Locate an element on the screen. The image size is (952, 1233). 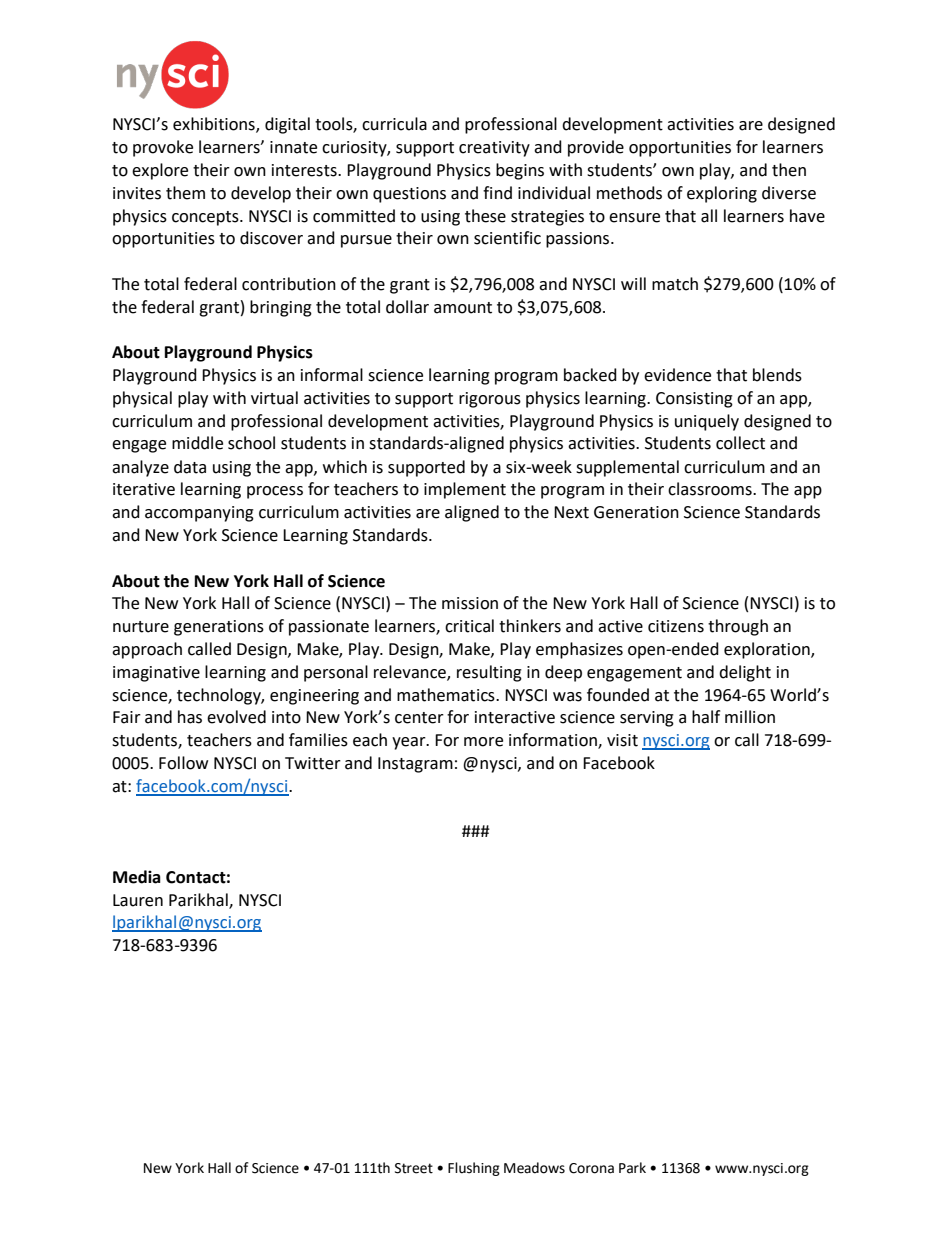
Park is located at coordinates (632, 1168).
